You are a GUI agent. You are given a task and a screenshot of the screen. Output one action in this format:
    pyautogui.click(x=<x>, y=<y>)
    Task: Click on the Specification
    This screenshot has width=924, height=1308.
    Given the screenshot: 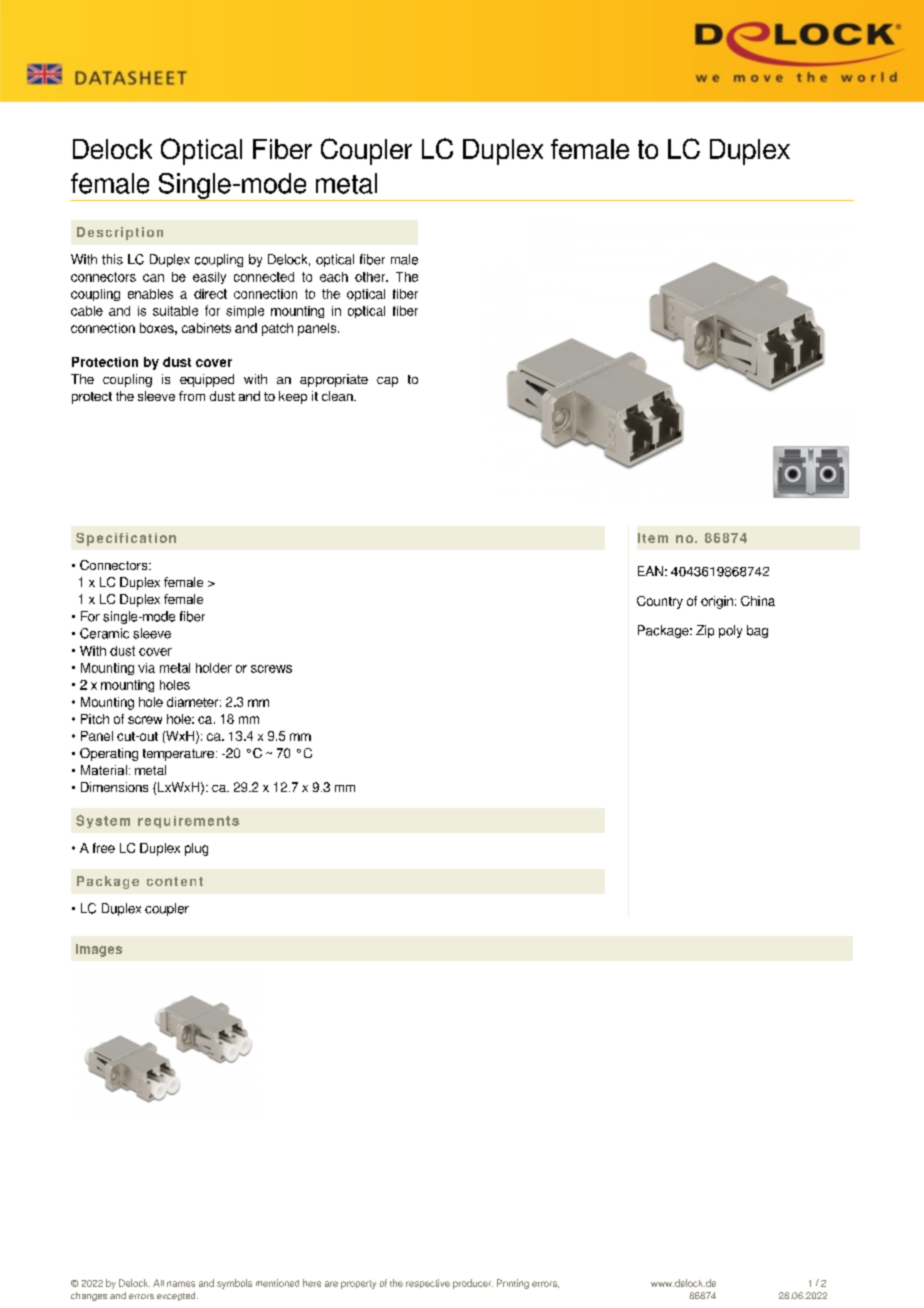 What is the action you would take?
    pyautogui.click(x=126, y=539)
